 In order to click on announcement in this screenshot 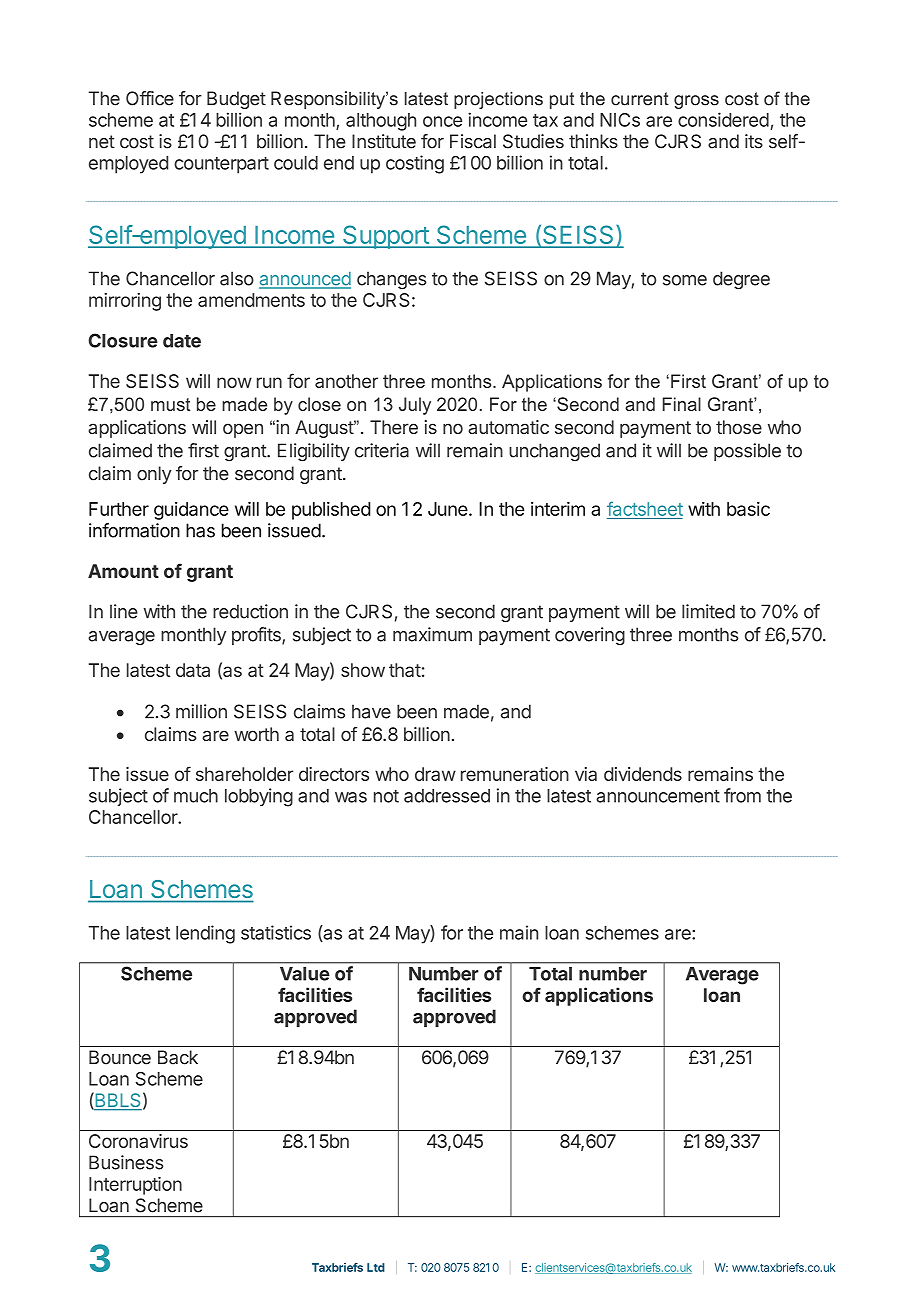, I will do `click(658, 796)`.
